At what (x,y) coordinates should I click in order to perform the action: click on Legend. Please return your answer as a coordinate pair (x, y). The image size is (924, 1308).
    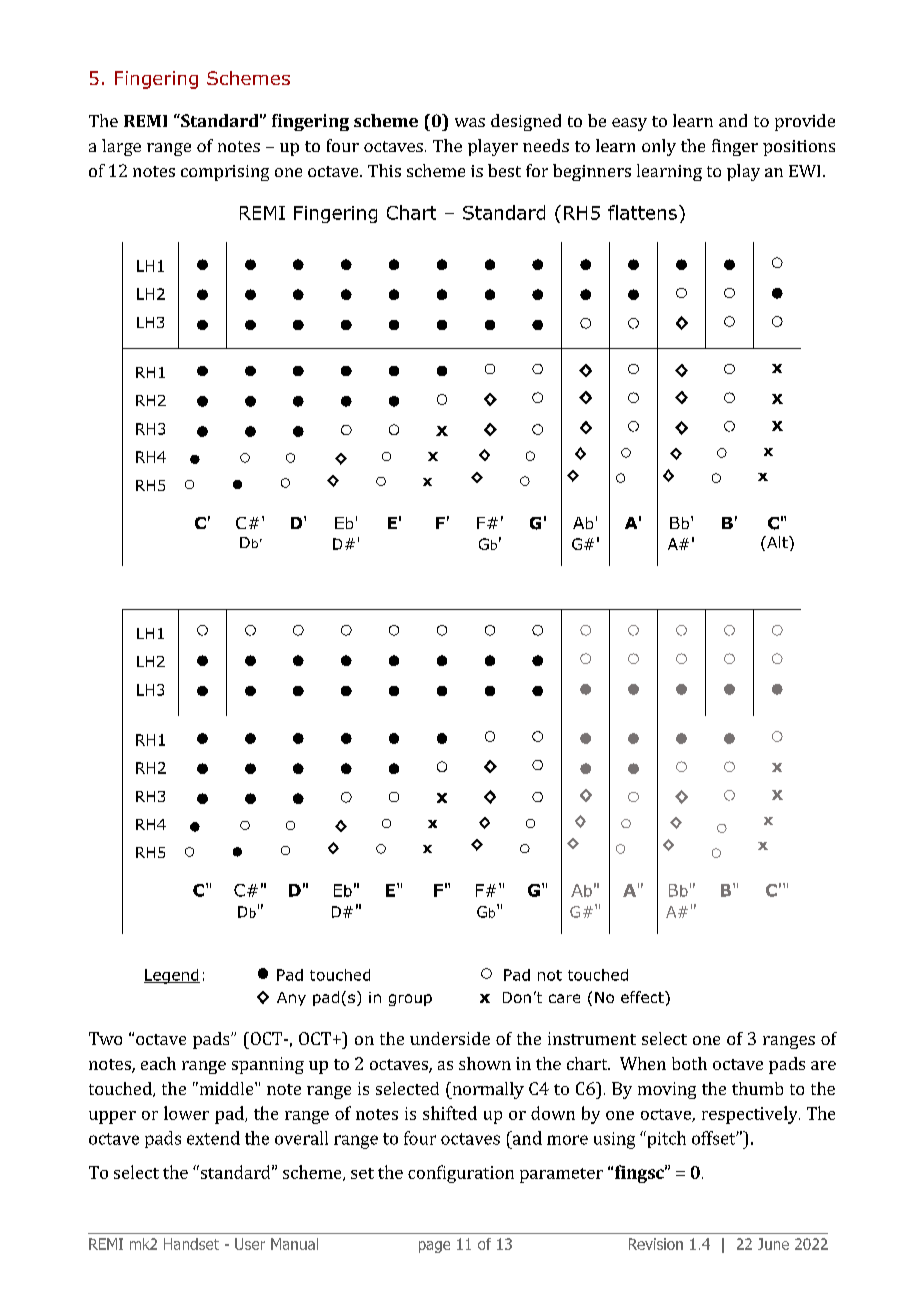
    Looking at the image, I should click on (172, 976).
